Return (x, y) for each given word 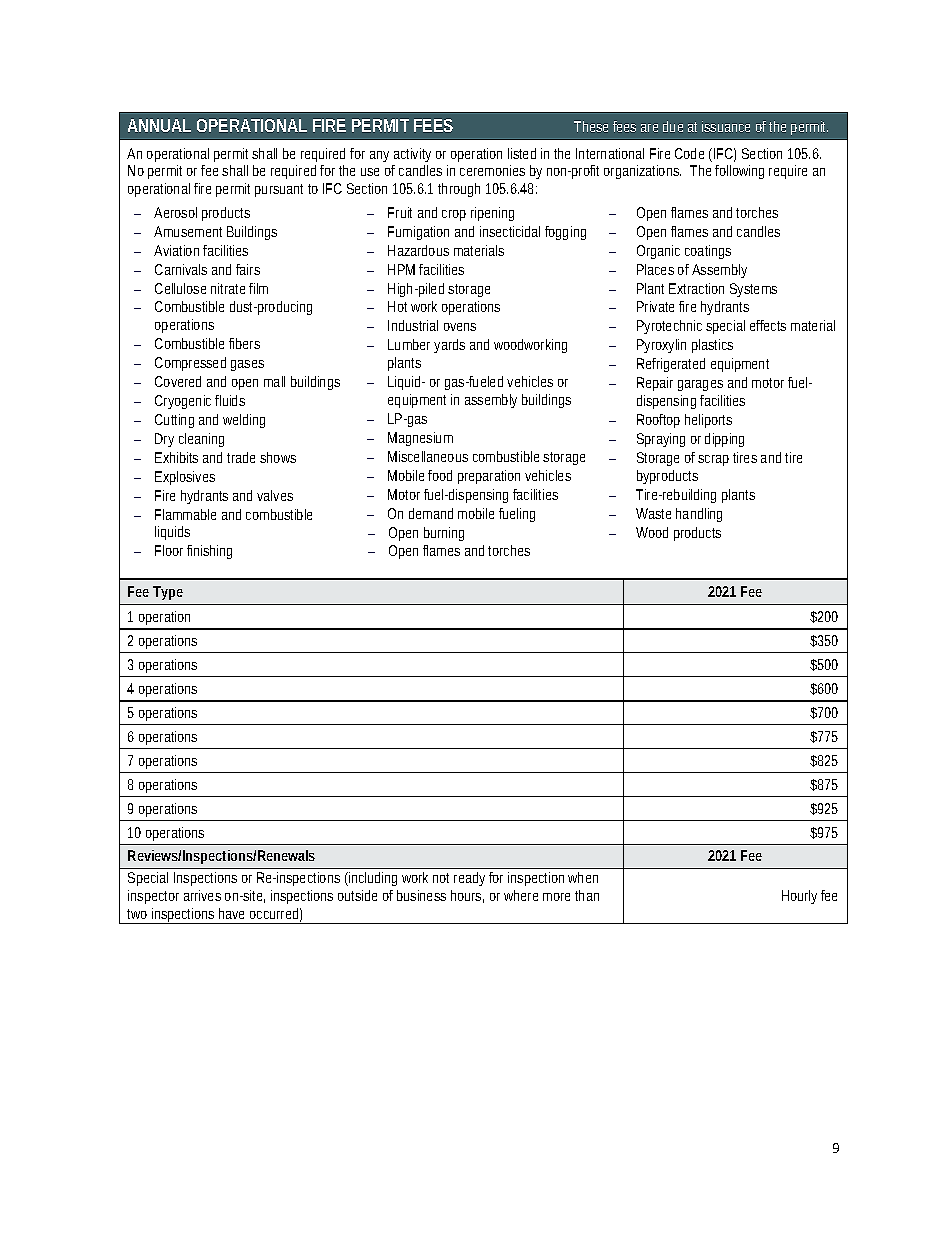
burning (444, 534)
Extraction (696, 288)
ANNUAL (159, 125)
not (441, 878)
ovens (460, 327)
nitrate (228, 288)
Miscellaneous (428, 456)
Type (168, 593)
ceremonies (492, 170)
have (231, 913)
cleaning (201, 440)
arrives (202, 895)
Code (689, 153)
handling (699, 515)
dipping (724, 440)
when (583, 877)
